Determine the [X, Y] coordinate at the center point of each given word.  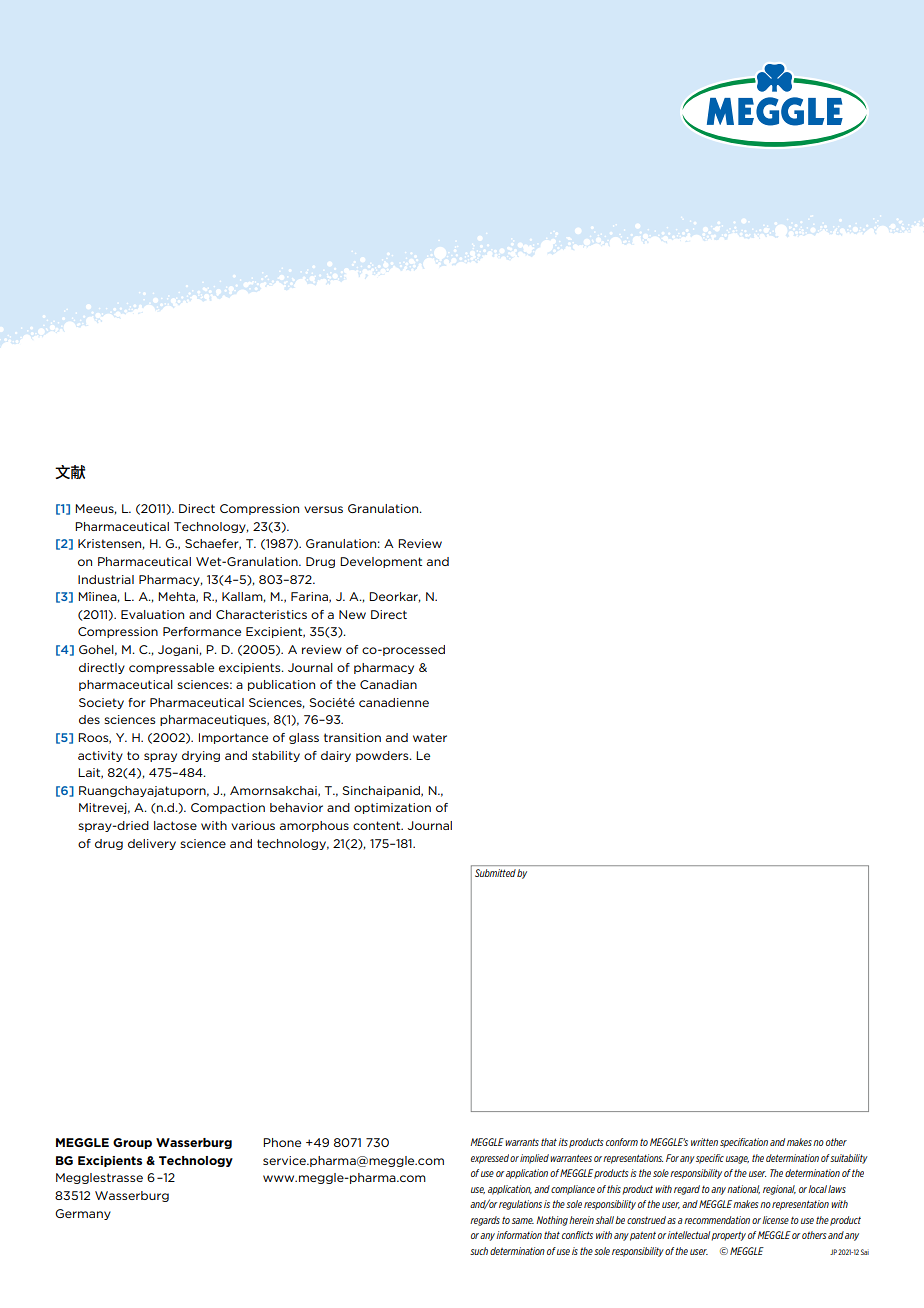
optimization [392, 808]
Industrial [106, 579]
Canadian [388, 684]
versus [323, 509]
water [430, 737]
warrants [522, 1142]
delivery [152, 844]
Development [381, 562]
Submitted [495, 873]
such [479, 1251]
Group [132, 1143]
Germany [83, 1214]
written [704, 1142]
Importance [233, 738]
